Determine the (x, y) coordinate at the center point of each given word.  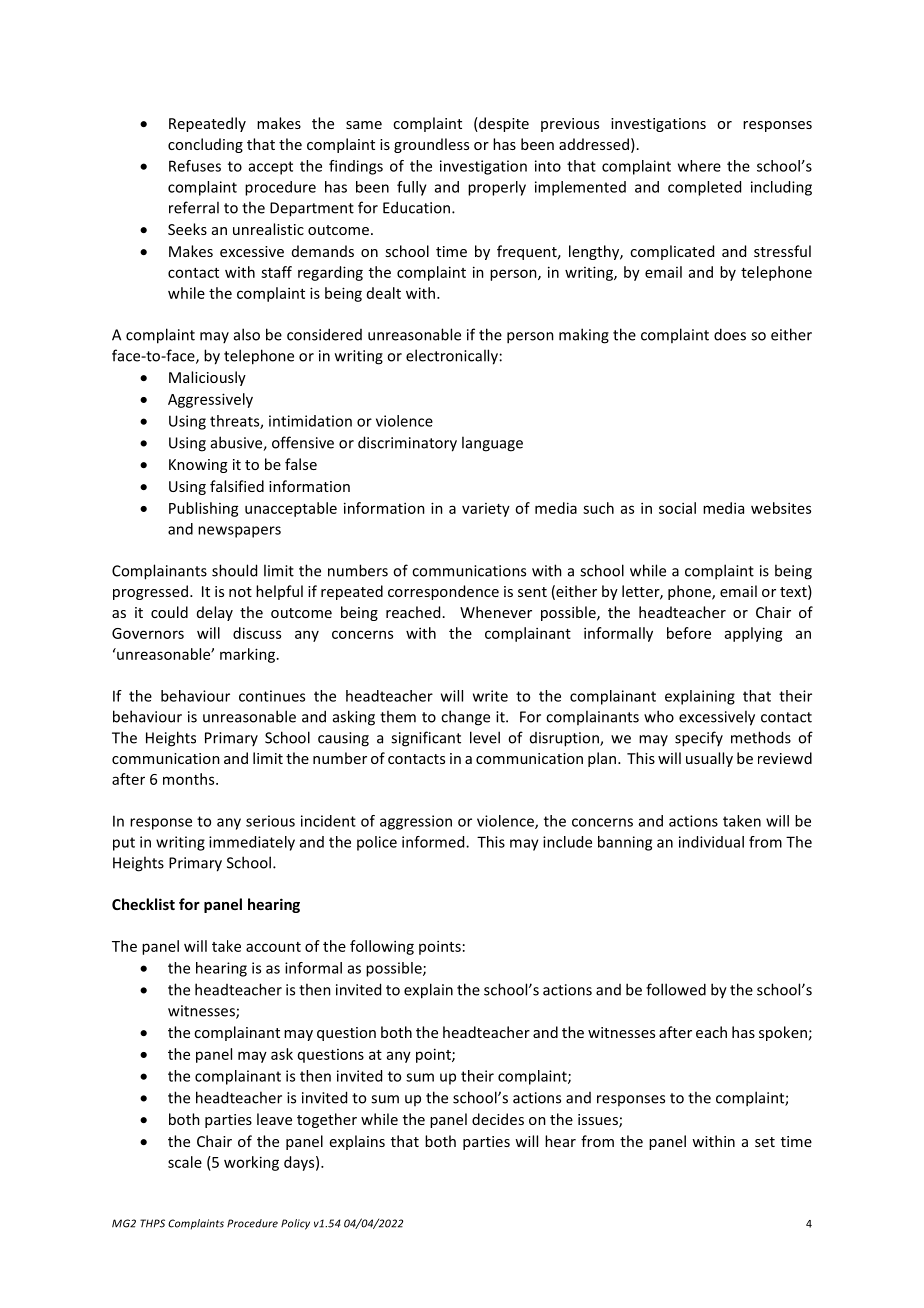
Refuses (195, 166)
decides (498, 1119)
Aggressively (210, 400)
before (689, 633)
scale (185, 1162)
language (492, 444)
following (382, 947)
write (490, 696)
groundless (431, 145)
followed (676, 989)
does (730, 334)
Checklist (143, 904)
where (699, 166)
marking (249, 655)
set (765, 1142)
